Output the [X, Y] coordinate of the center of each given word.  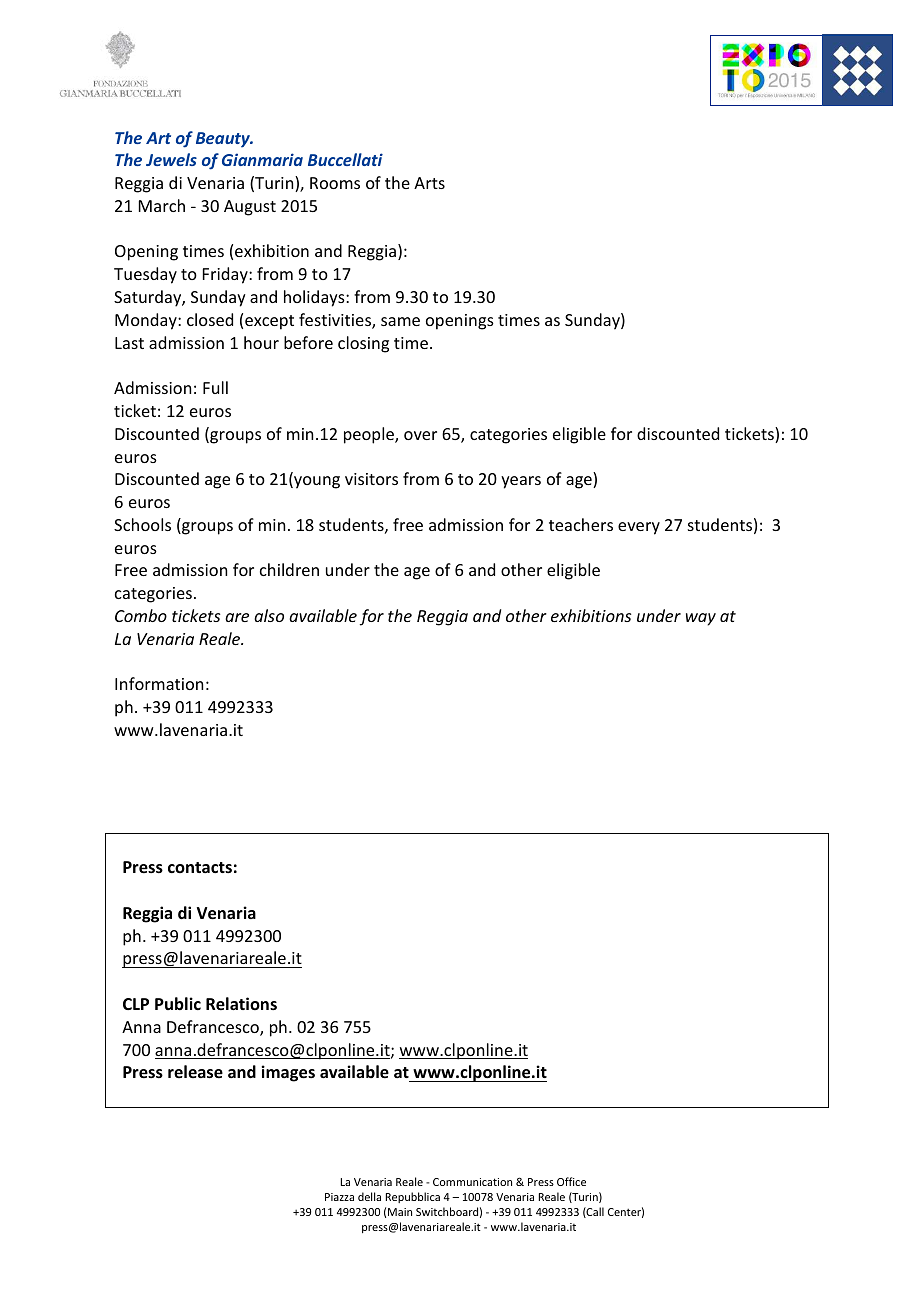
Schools [142, 524]
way [701, 619]
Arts [429, 183]
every [639, 528]
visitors [371, 479]
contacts [200, 867]
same [400, 321]
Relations [241, 1004]
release [195, 1072]
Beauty [224, 140]
